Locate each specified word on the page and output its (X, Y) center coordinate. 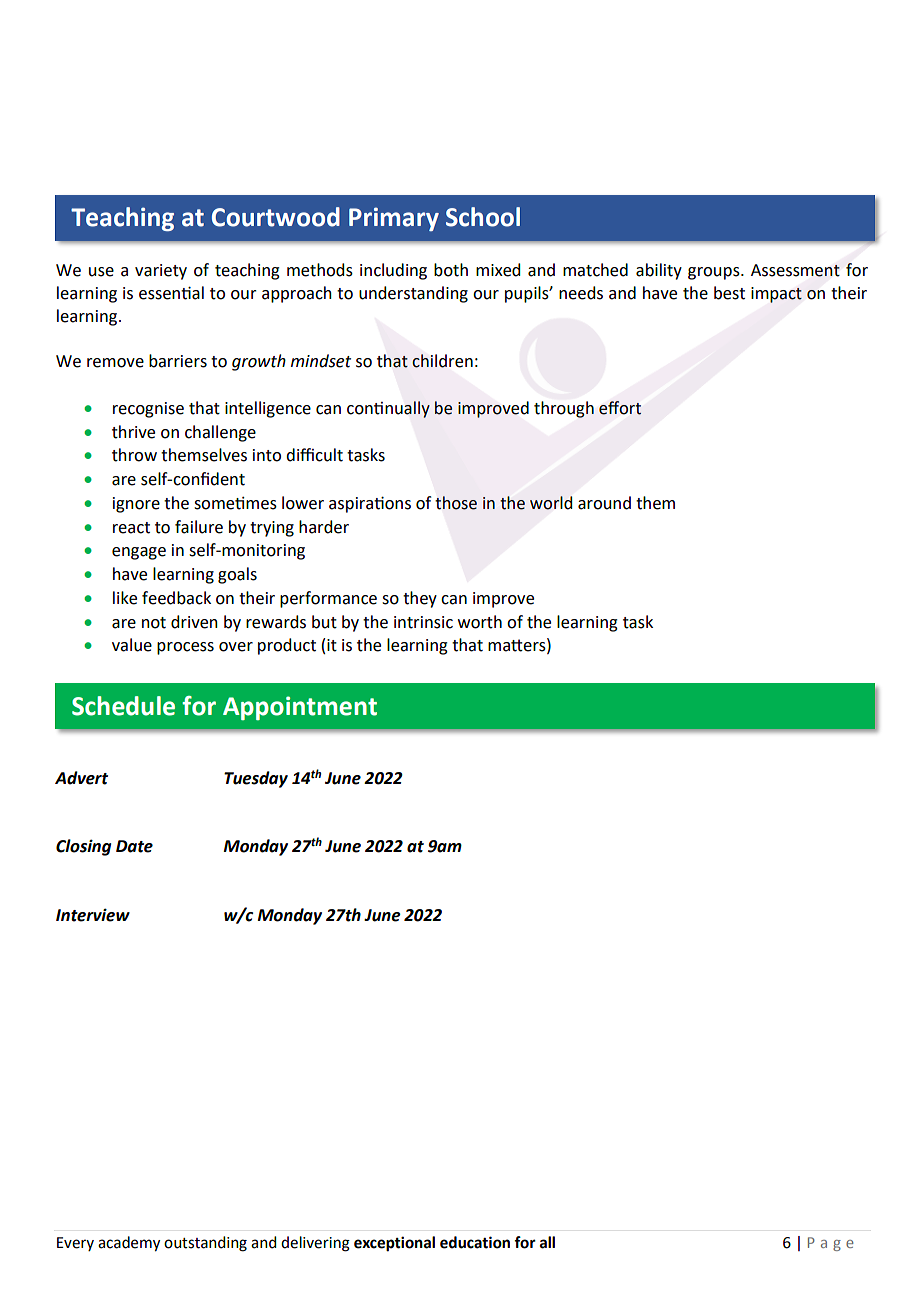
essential (171, 293)
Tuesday (256, 779)
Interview (93, 915)
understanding (413, 294)
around (604, 503)
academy (129, 1244)
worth (480, 622)
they (420, 599)
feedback (176, 598)
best (729, 293)
